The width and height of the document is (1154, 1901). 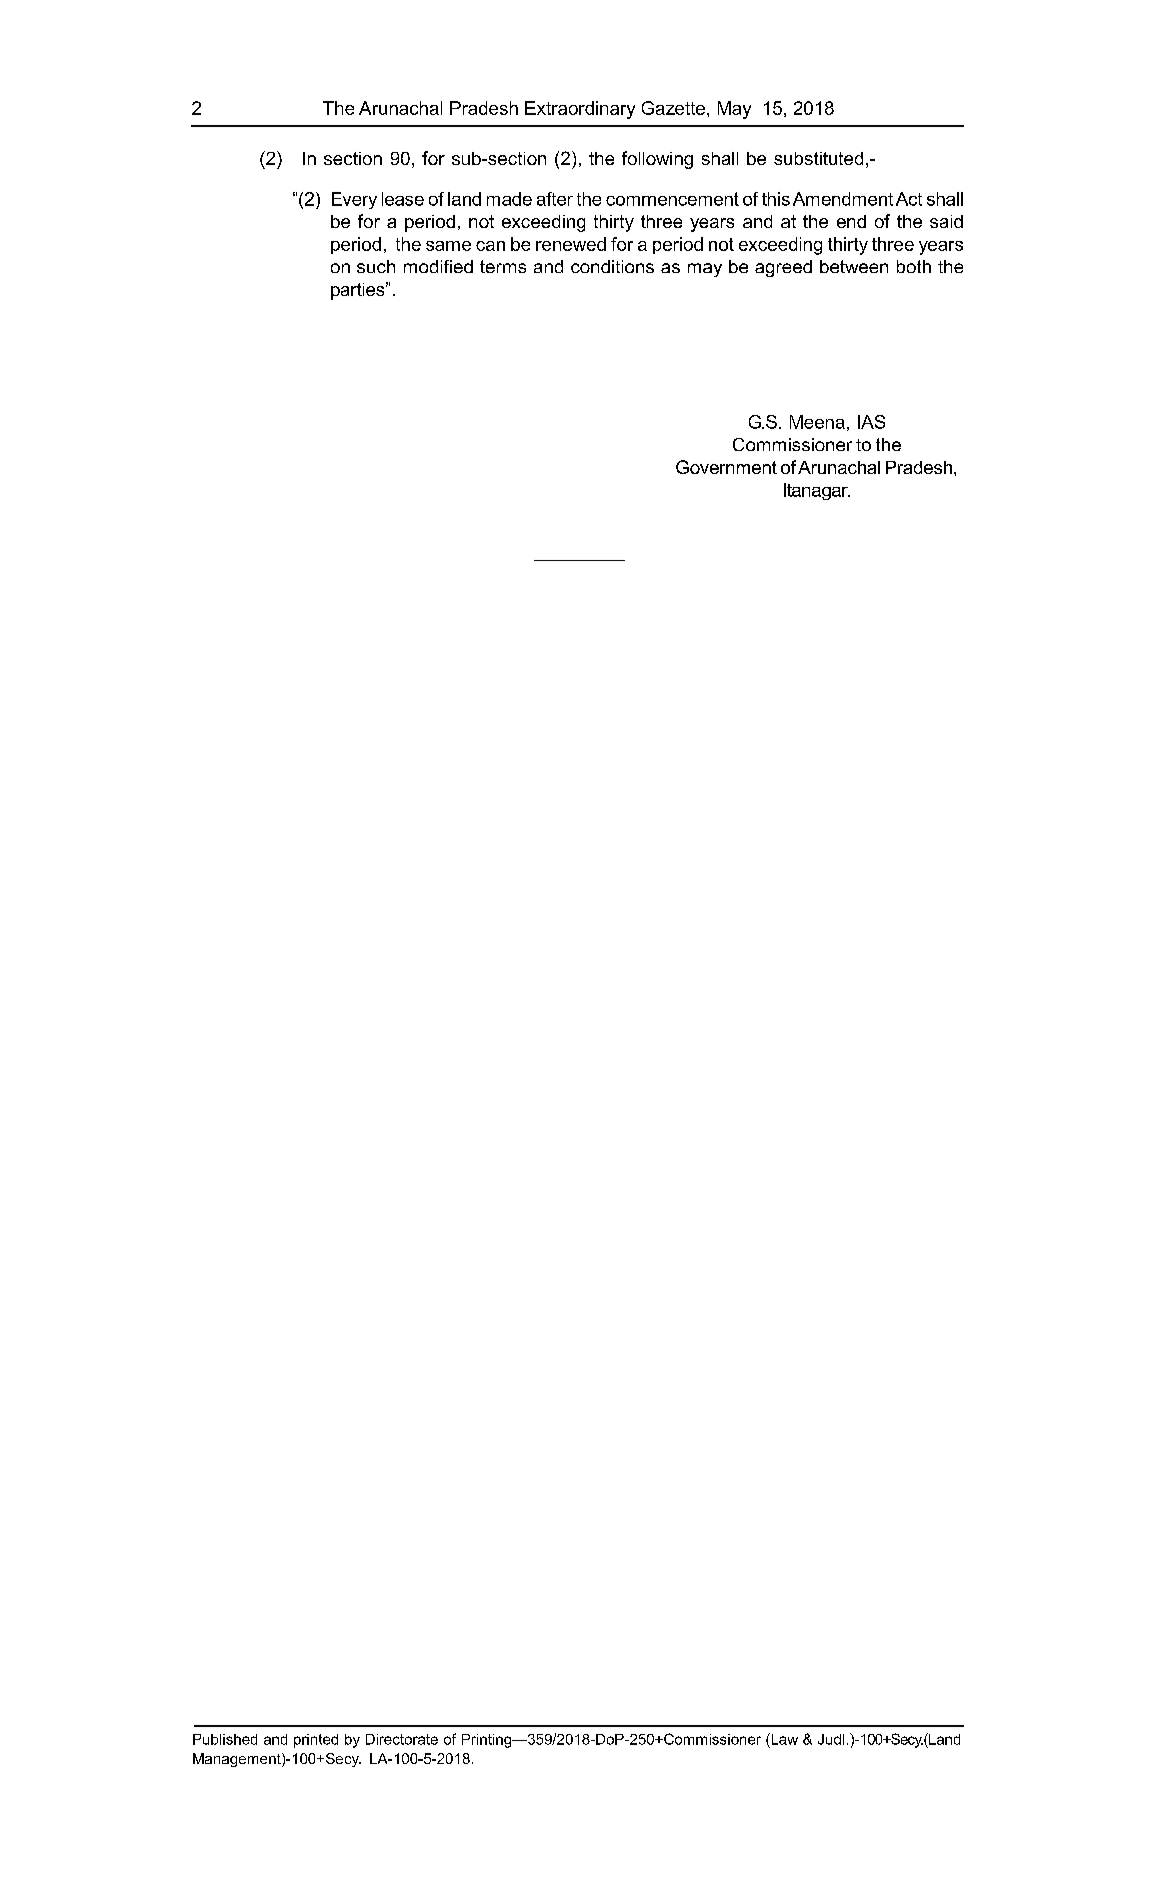 I want to click on Directorate, so click(x=402, y=1739).
